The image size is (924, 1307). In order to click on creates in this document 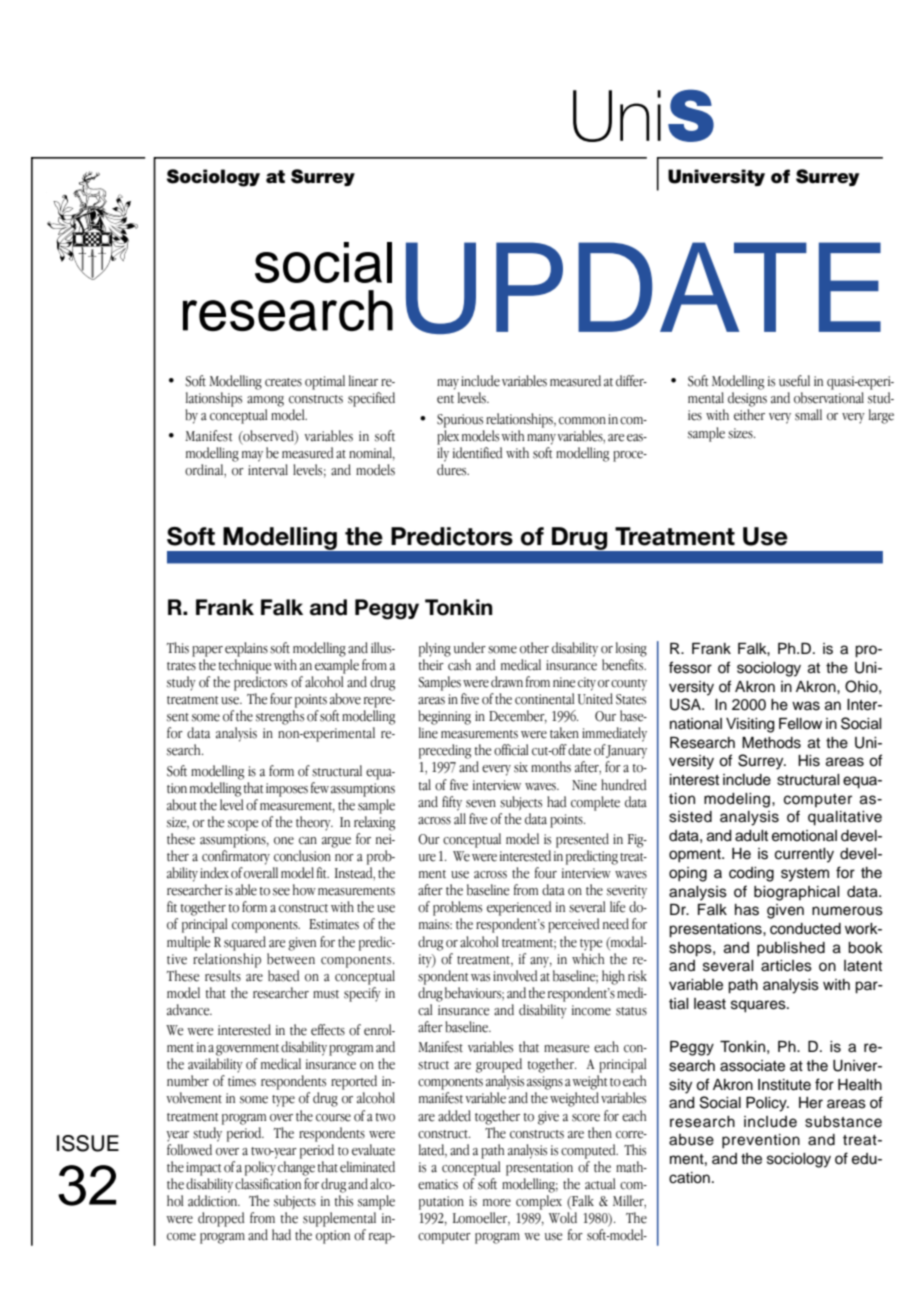, I will do `click(283, 382)`.
